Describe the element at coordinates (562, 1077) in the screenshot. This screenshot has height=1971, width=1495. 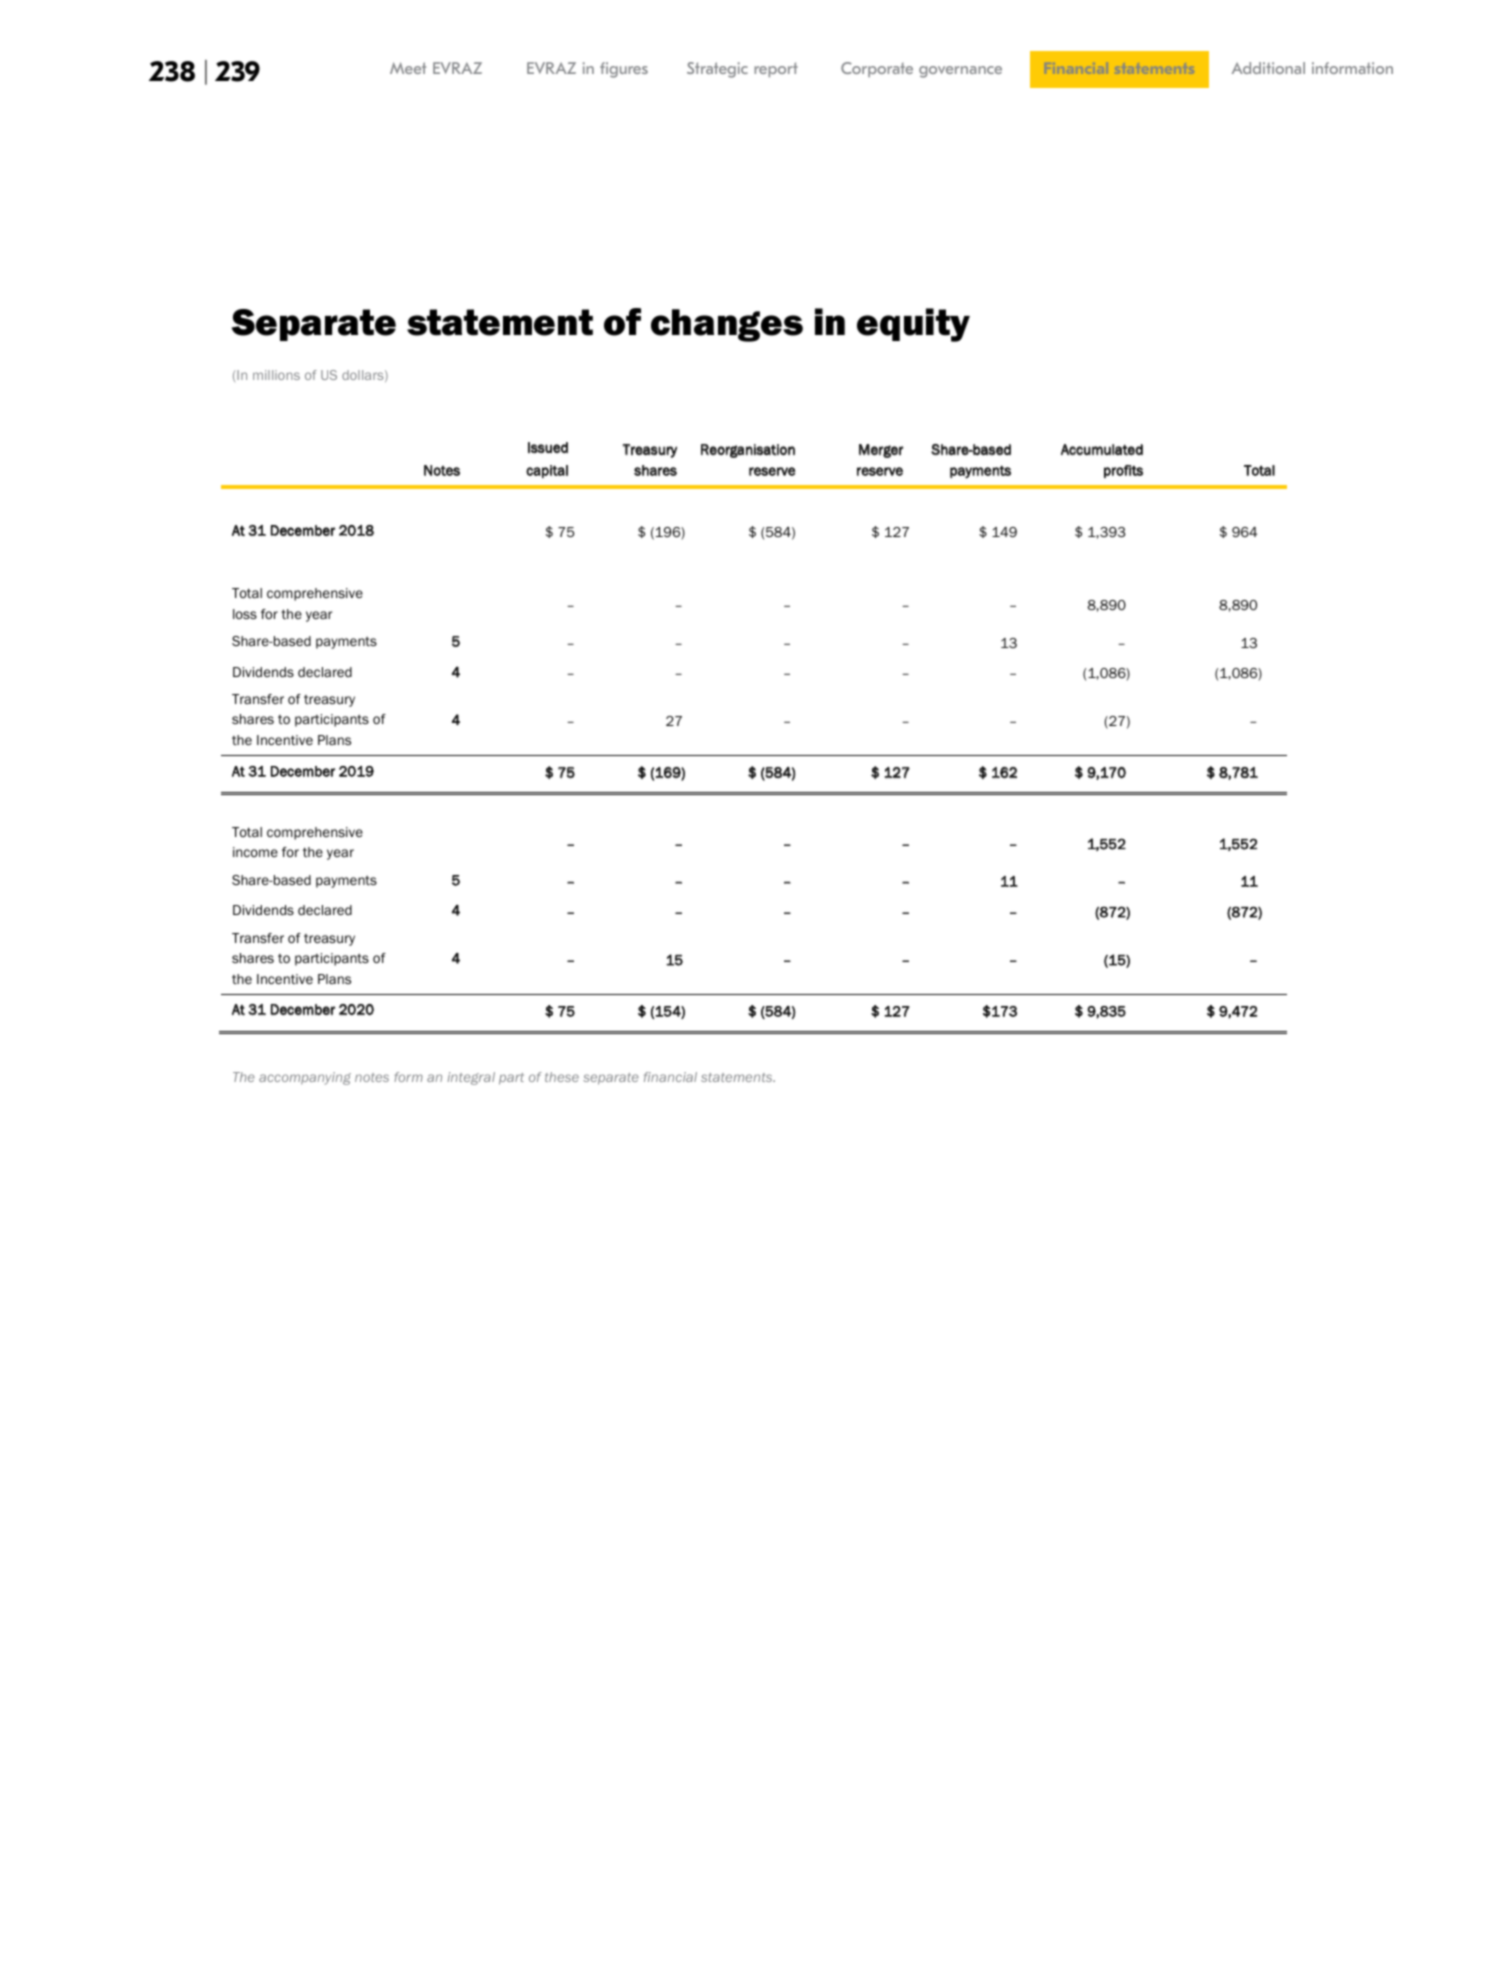
I see `these` at that location.
